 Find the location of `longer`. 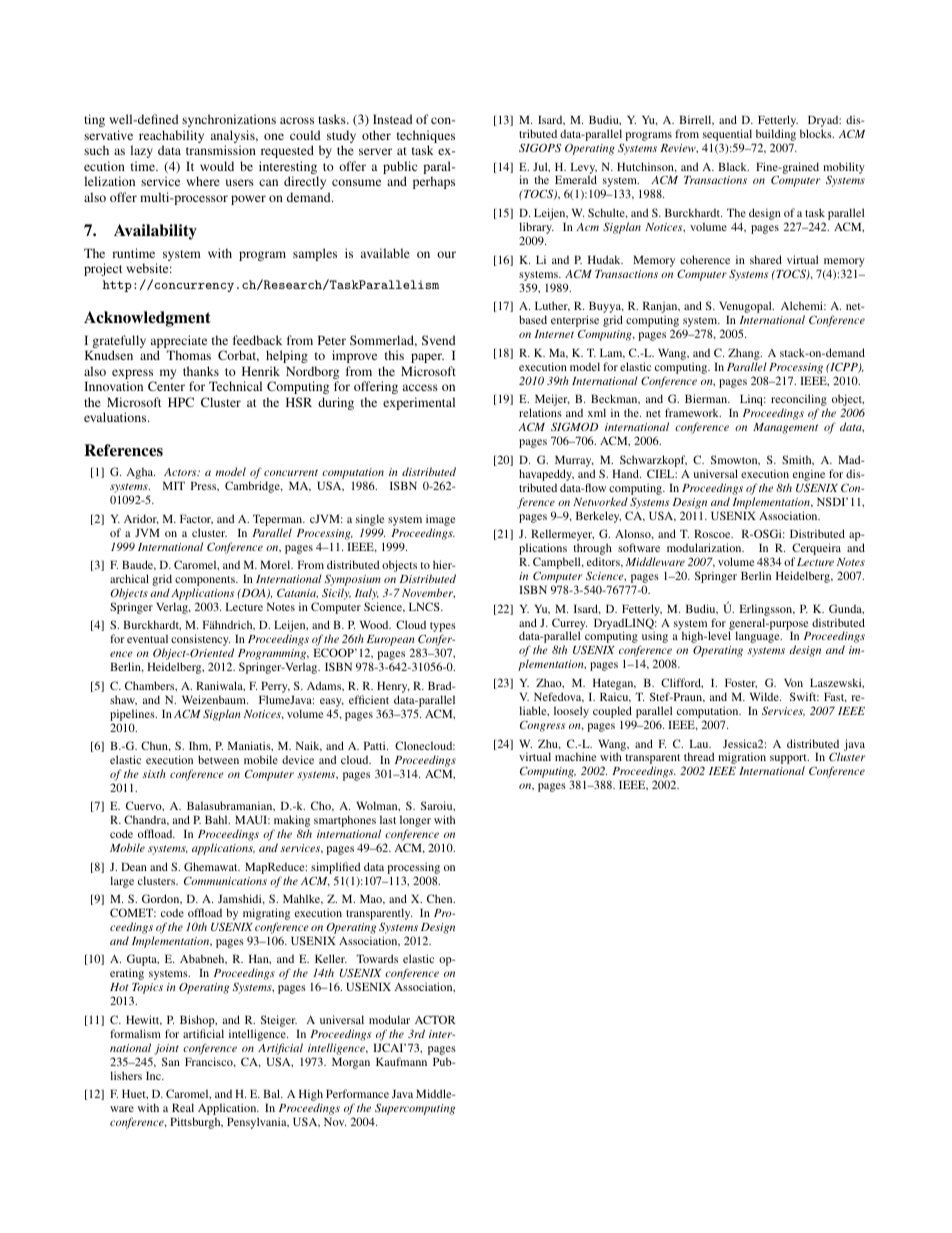

longer is located at coordinates (415, 822).
